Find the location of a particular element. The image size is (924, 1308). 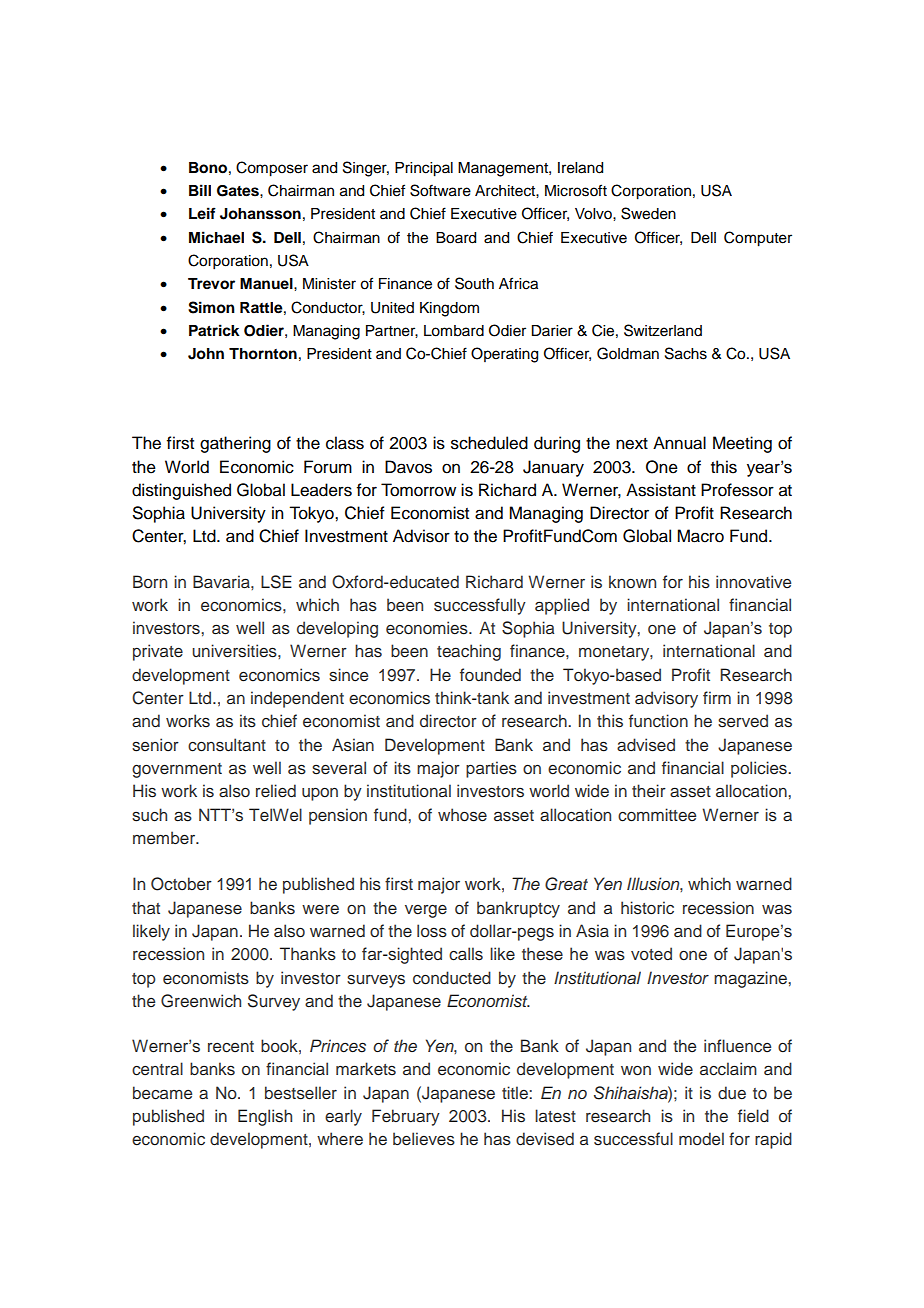

model is located at coordinates (701, 1139).
